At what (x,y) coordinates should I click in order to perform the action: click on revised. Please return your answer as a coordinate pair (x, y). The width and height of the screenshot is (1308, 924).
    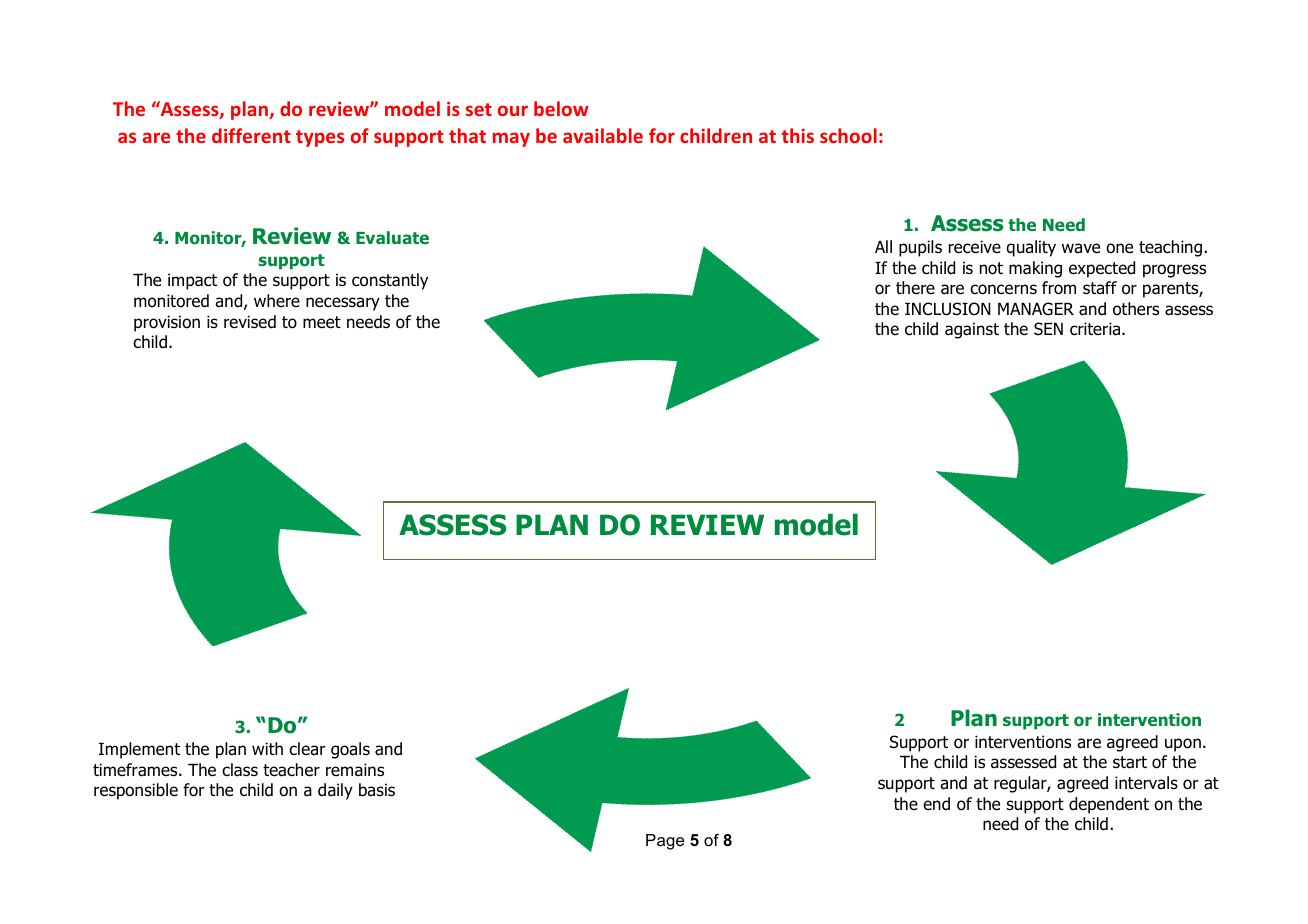
    Looking at the image, I should click on (250, 322).
